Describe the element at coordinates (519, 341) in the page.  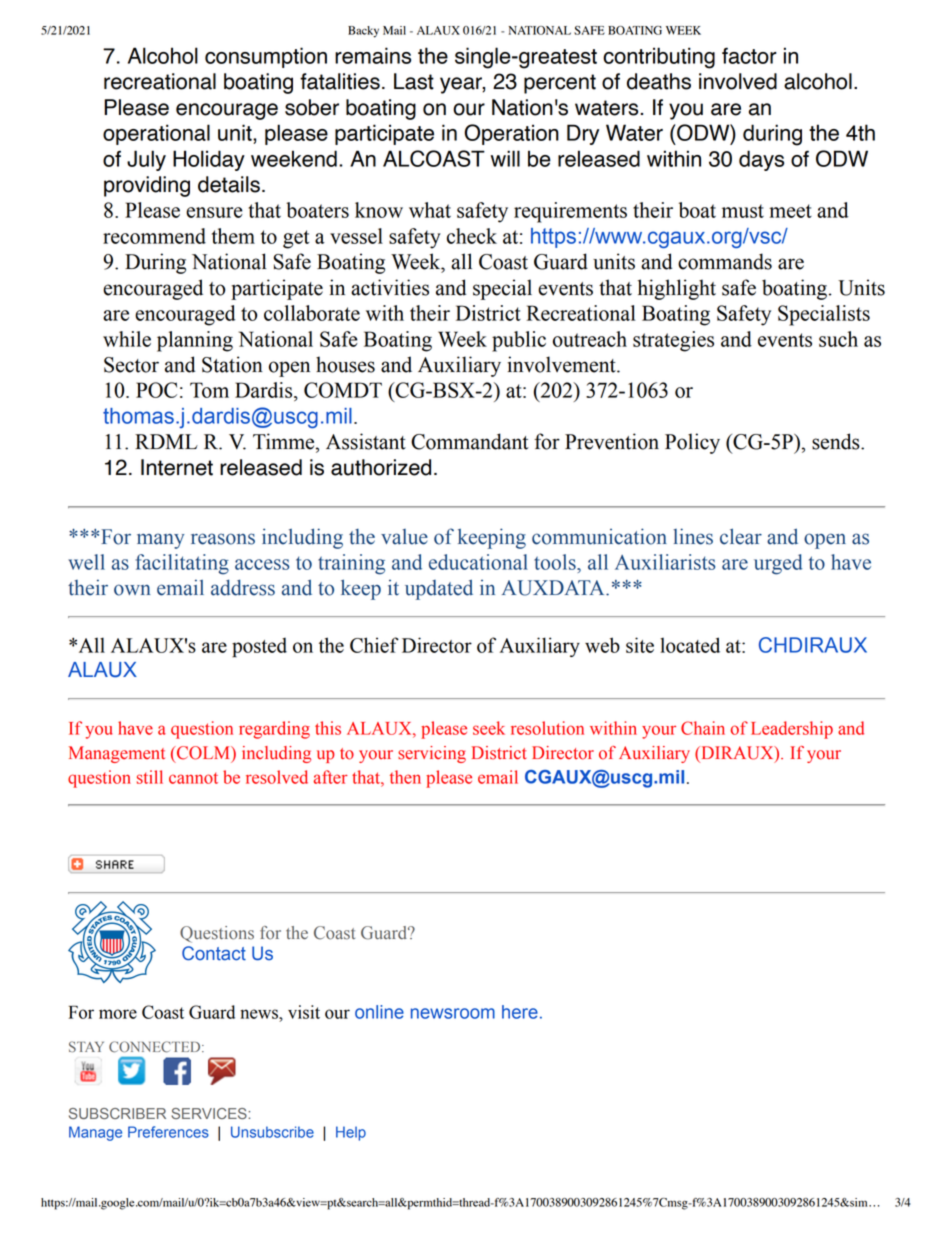
I see `public` at that location.
